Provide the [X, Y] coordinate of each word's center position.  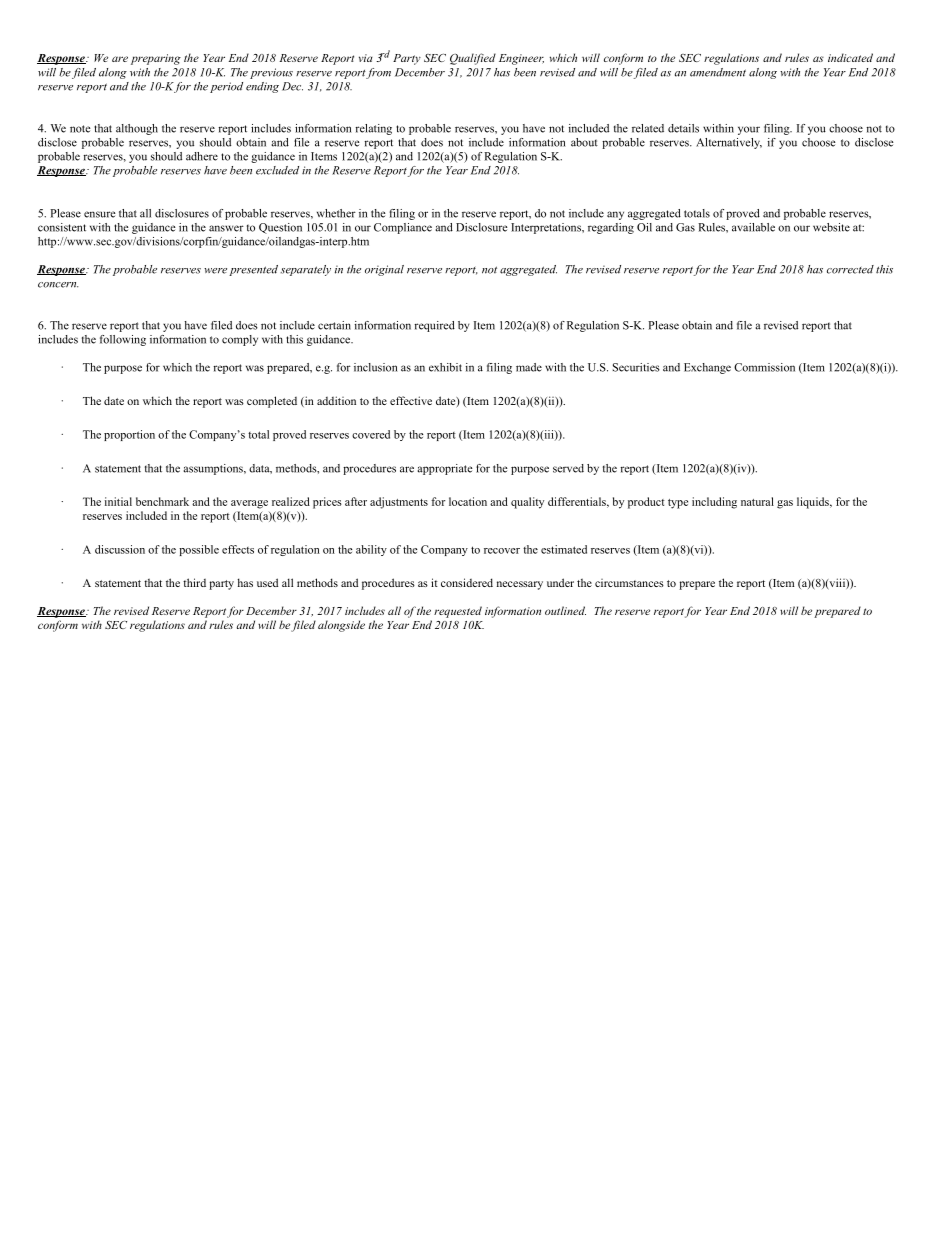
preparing [156, 59]
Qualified [473, 59]
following [123, 340]
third [194, 582]
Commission [764, 367]
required [434, 326]
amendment [718, 72]
